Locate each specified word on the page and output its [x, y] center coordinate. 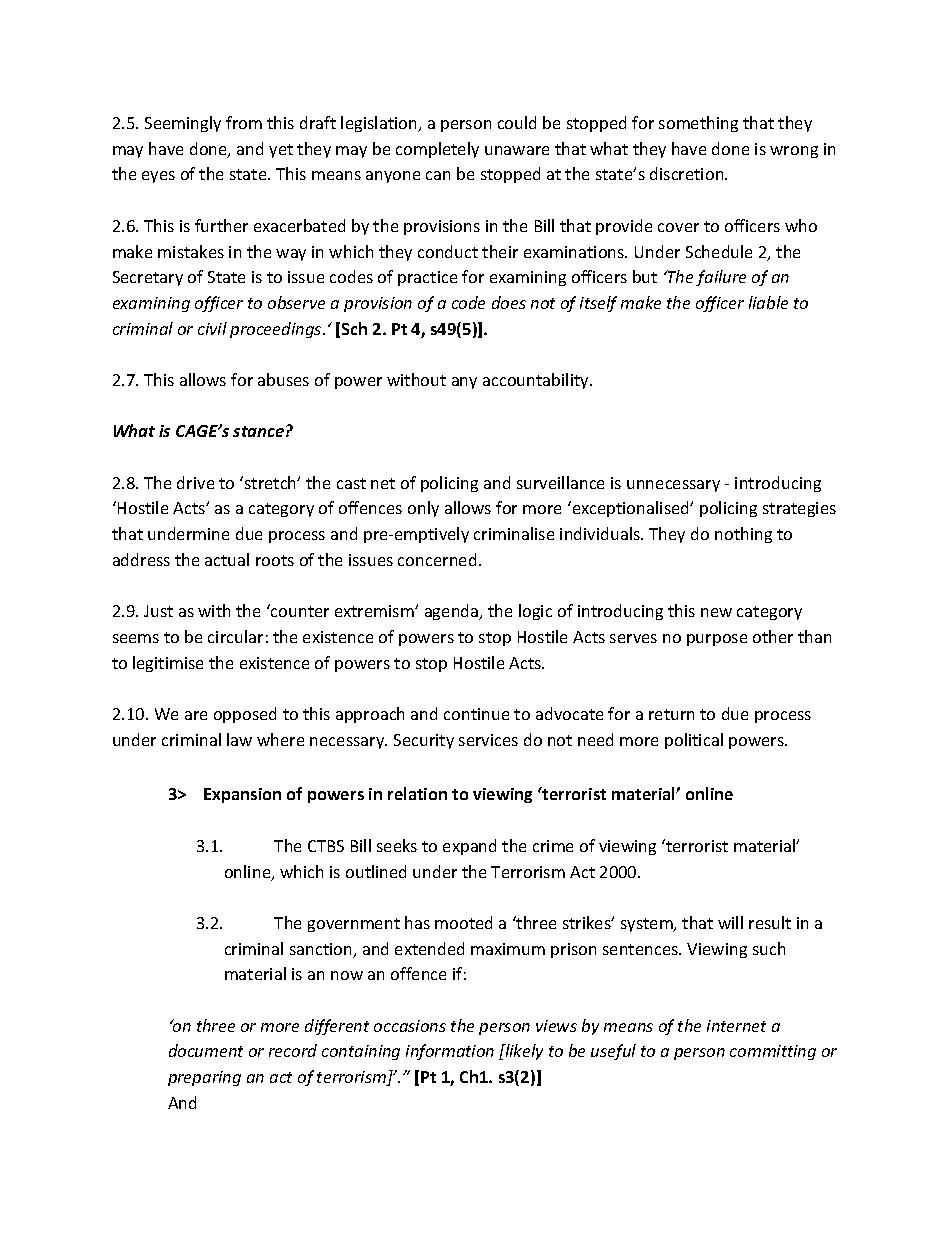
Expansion [242, 795]
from [244, 122]
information [450, 1052]
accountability [537, 381]
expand [469, 847]
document [206, 1050]
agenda [452, 612]
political [694, 741]
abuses [283, 379]
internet [736, 1026]
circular [235, 636]
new [716, 612]
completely [437, 150]
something [698, 124]
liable [768, 302]
